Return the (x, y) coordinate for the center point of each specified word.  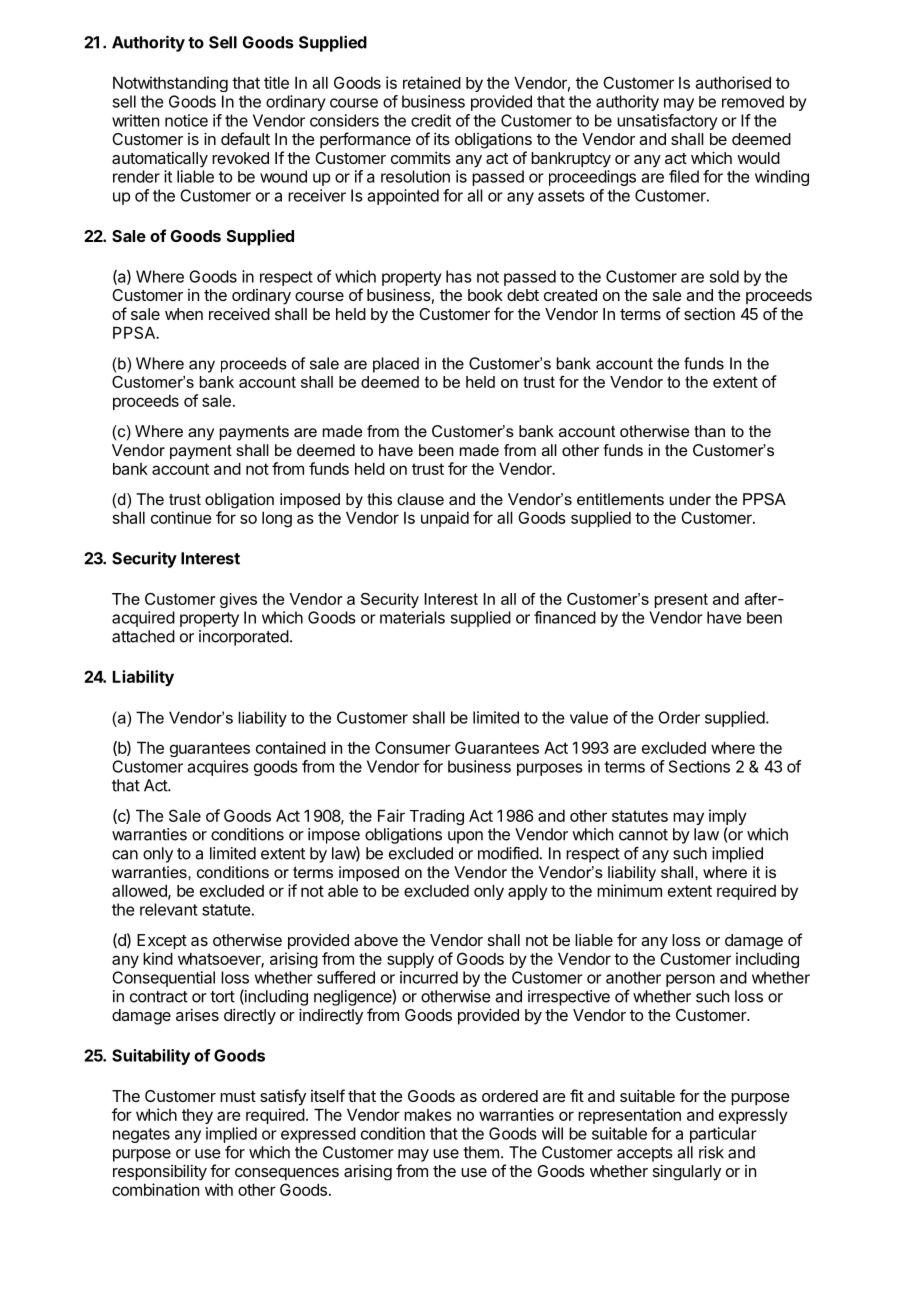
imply (728, 818)
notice (186, 120)
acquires (218, 768)
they (197, 1116)
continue (181, 517)
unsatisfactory (667, 122)
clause (420, 499)
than (709, 431)
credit (431, 120)
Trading (436, 817)
